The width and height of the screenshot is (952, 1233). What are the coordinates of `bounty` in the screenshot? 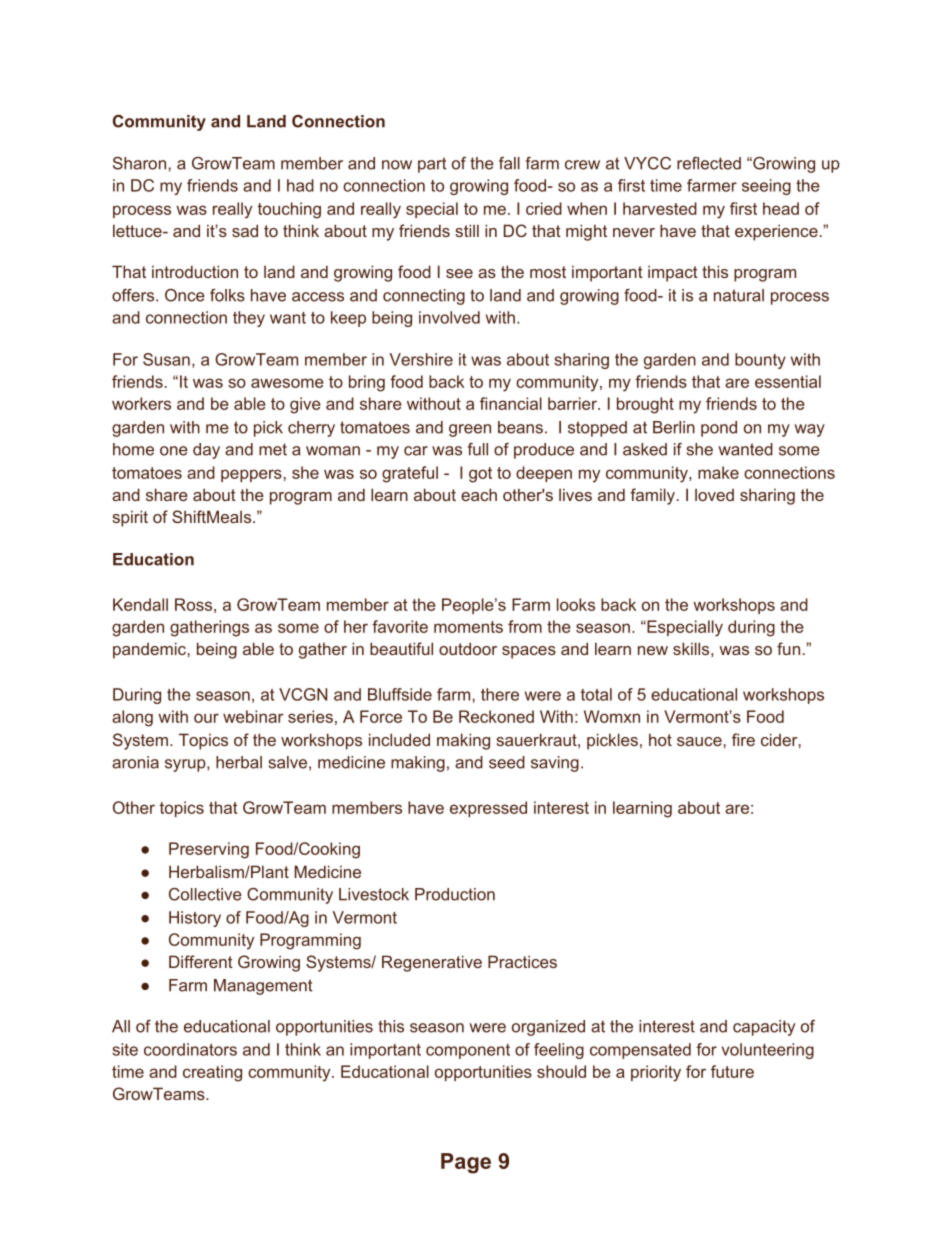 It's located at (760, 361).
